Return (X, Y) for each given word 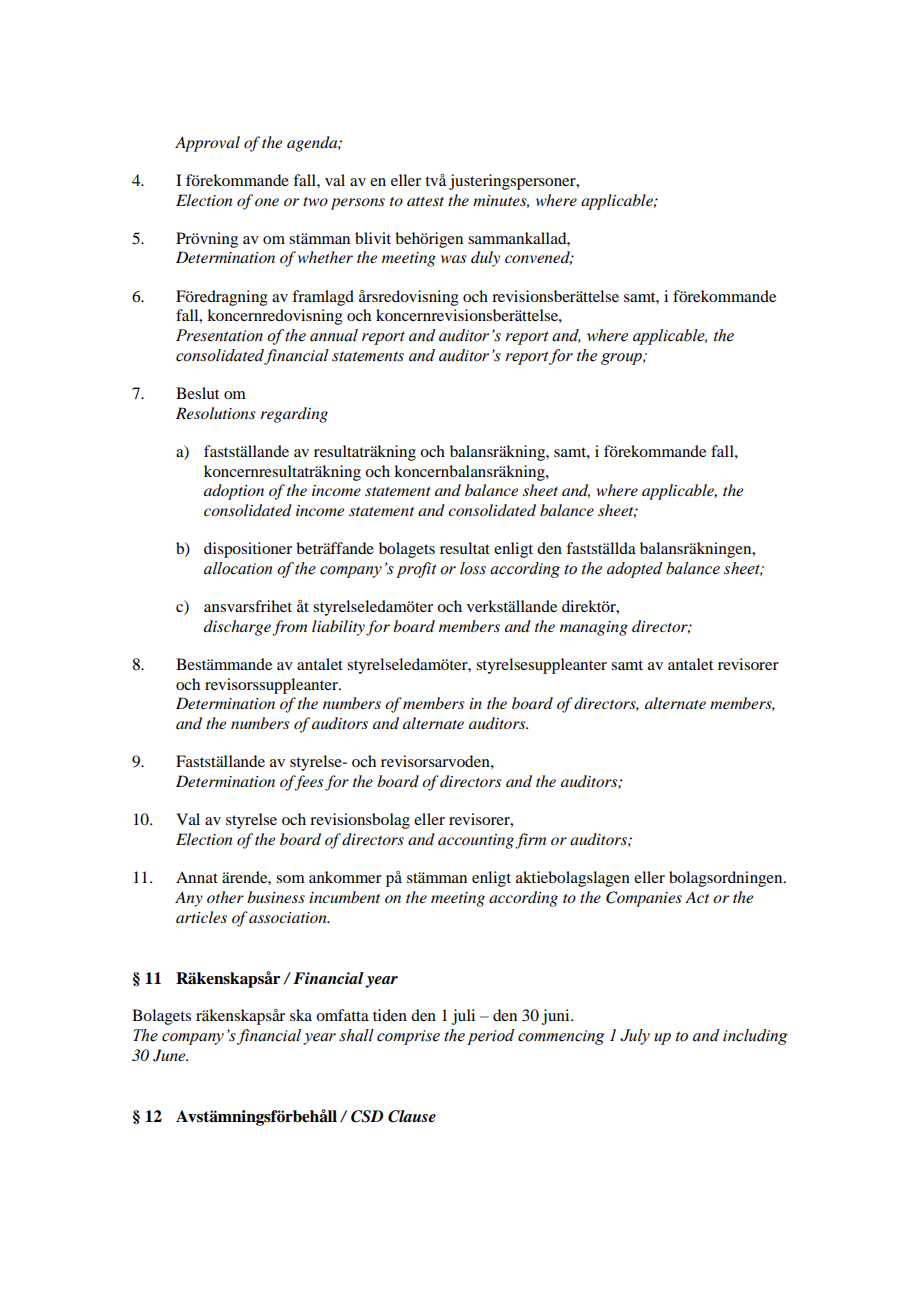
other (225, 897)
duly (485, 259)
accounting (476, 841)
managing (594, 628)
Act (697, 897)
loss (473, 568)
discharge (237, 628)
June (170, 1055)
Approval (207, 144)
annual (334, 335)
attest (425, 201)
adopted (635, 570)
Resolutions (216, 413)
